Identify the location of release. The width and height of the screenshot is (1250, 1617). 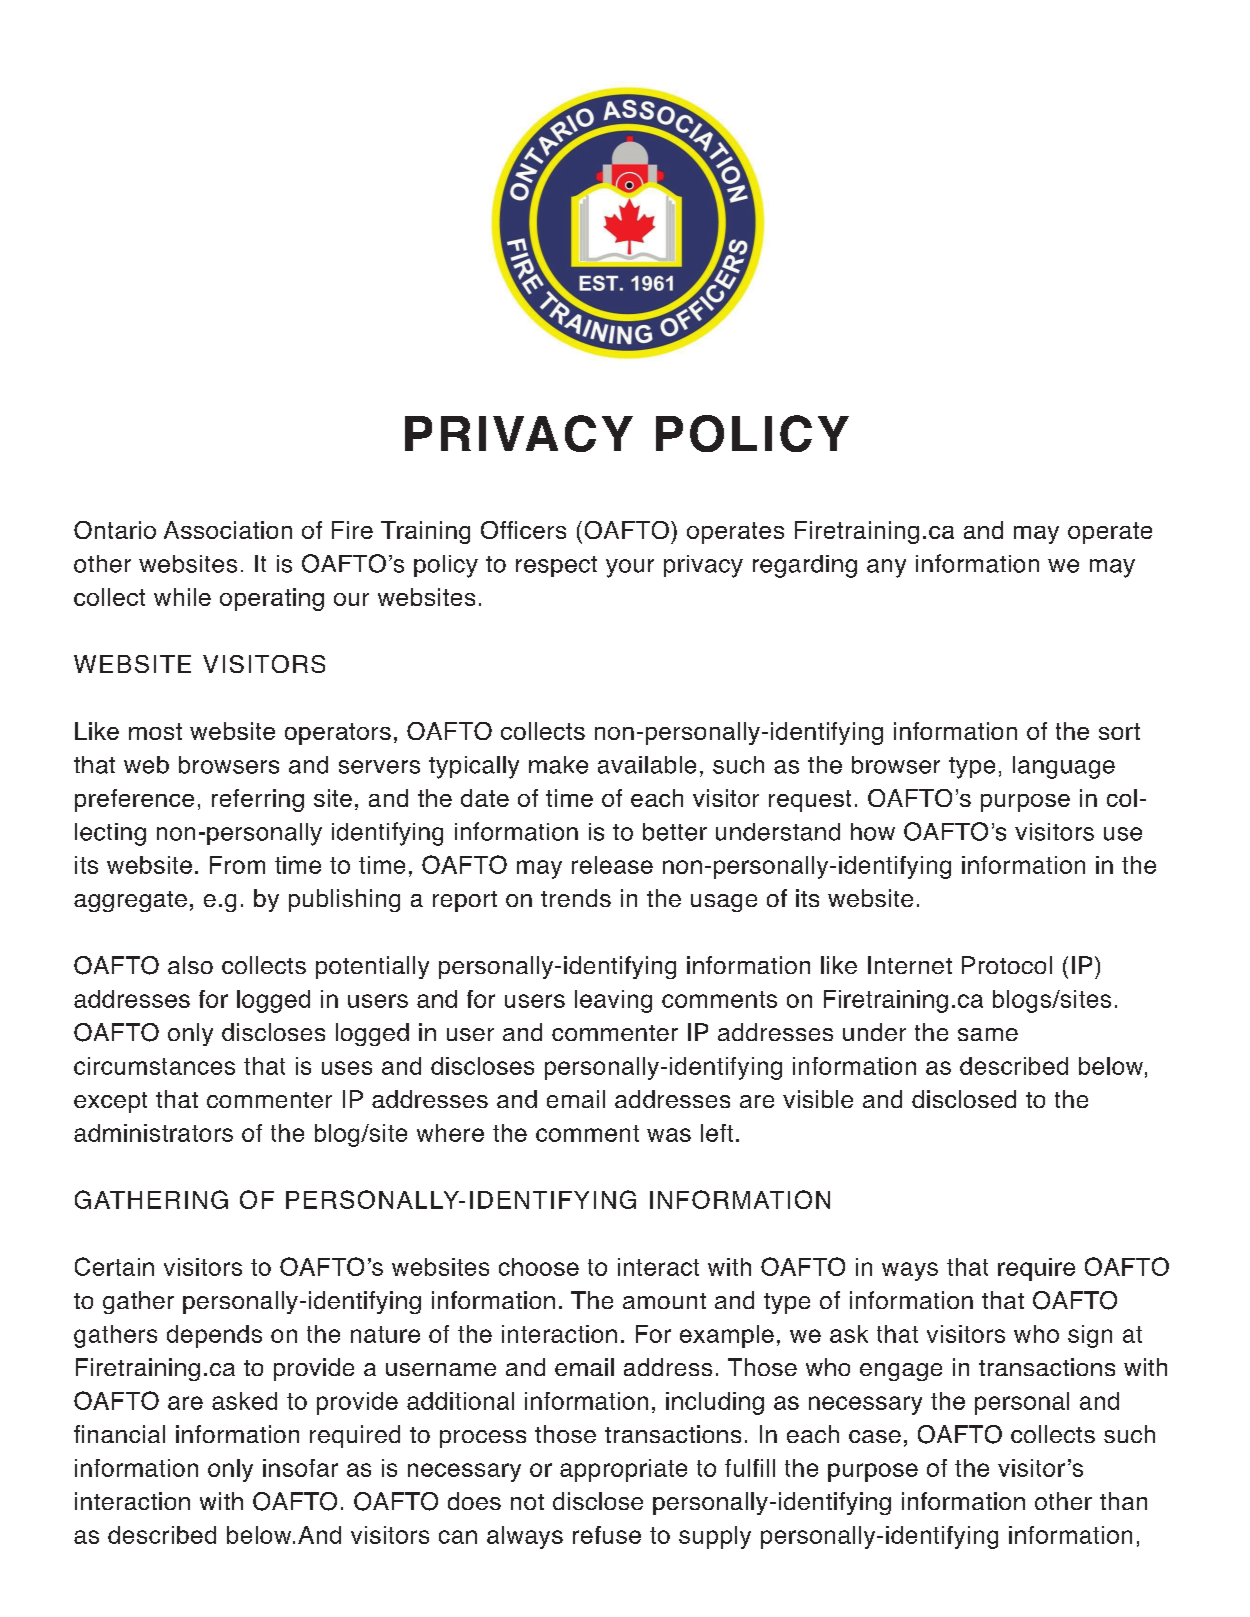
(612, 865).
